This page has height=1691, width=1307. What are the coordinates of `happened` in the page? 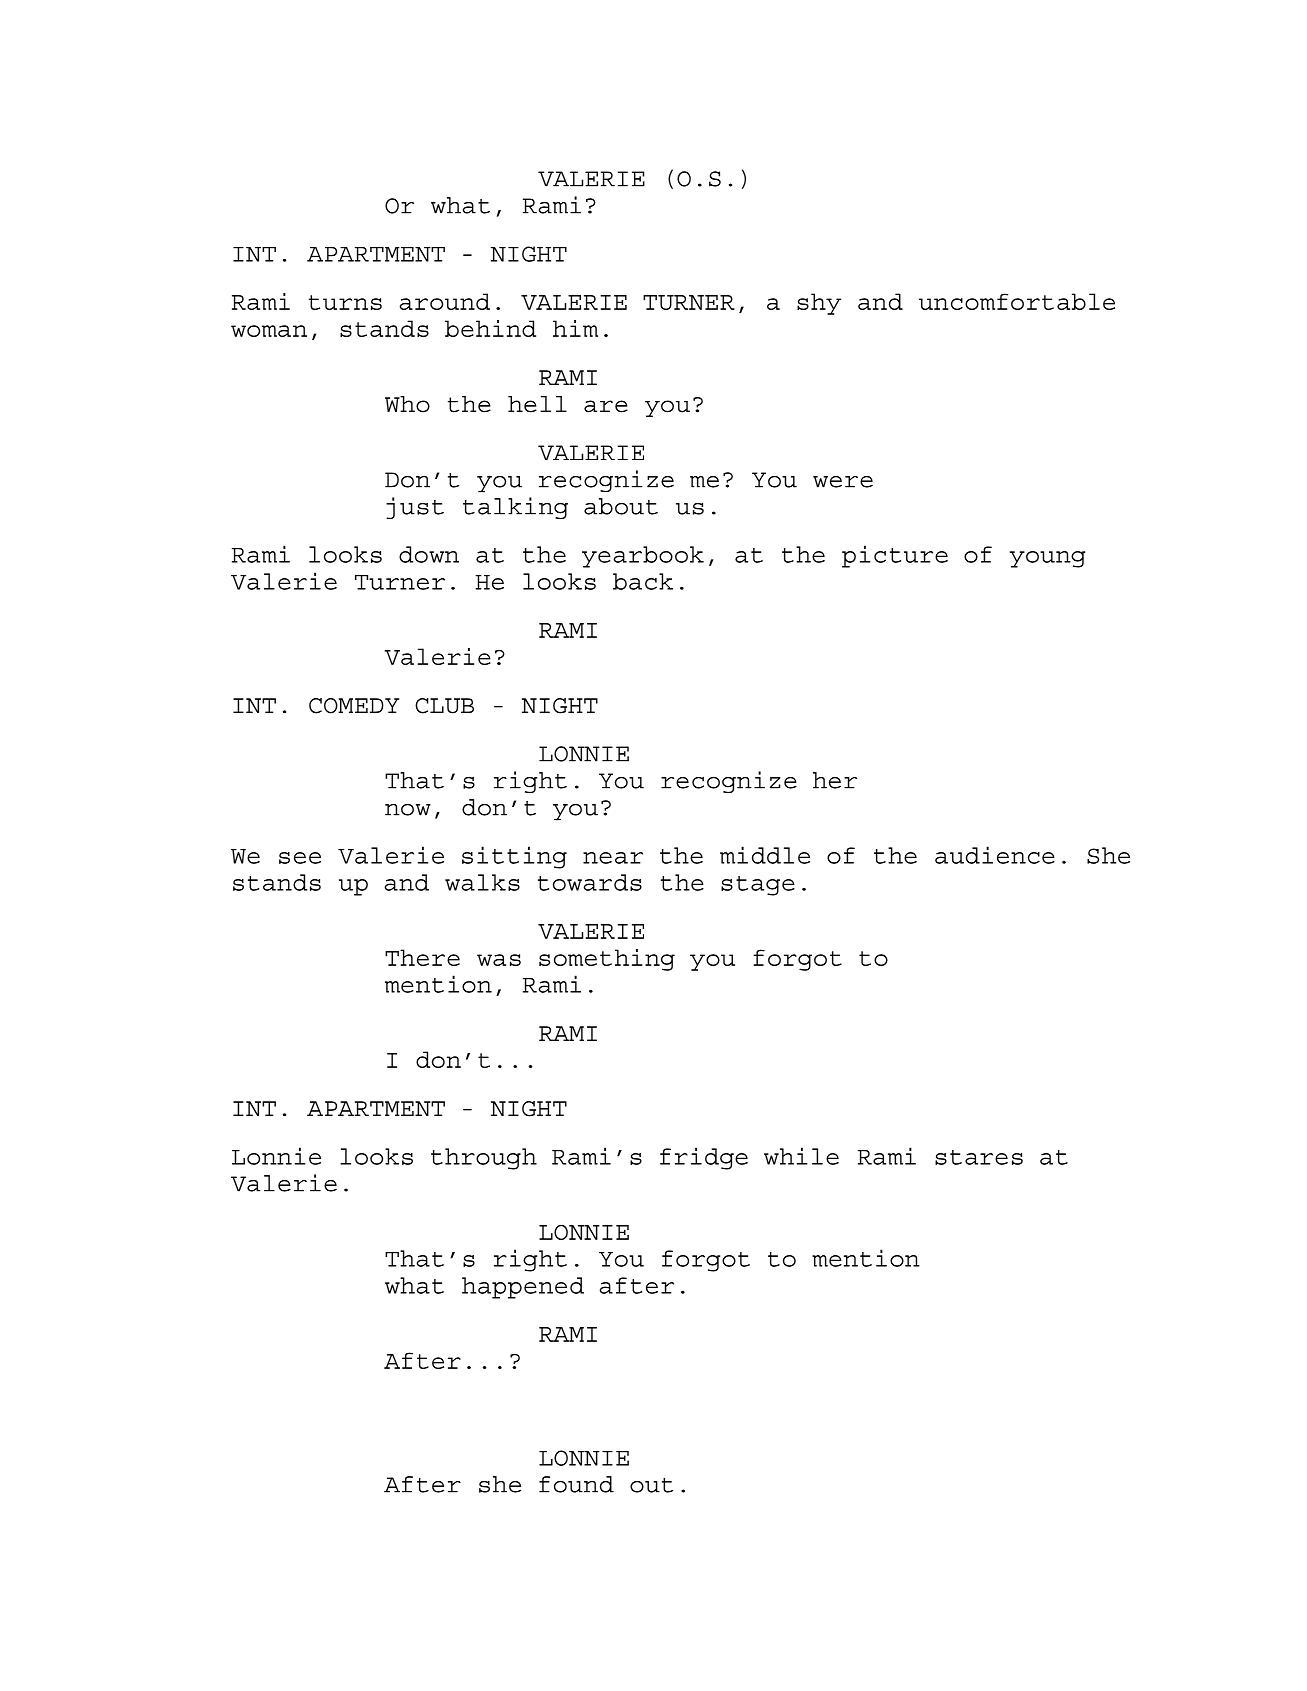 It's located at (523, 1288).
